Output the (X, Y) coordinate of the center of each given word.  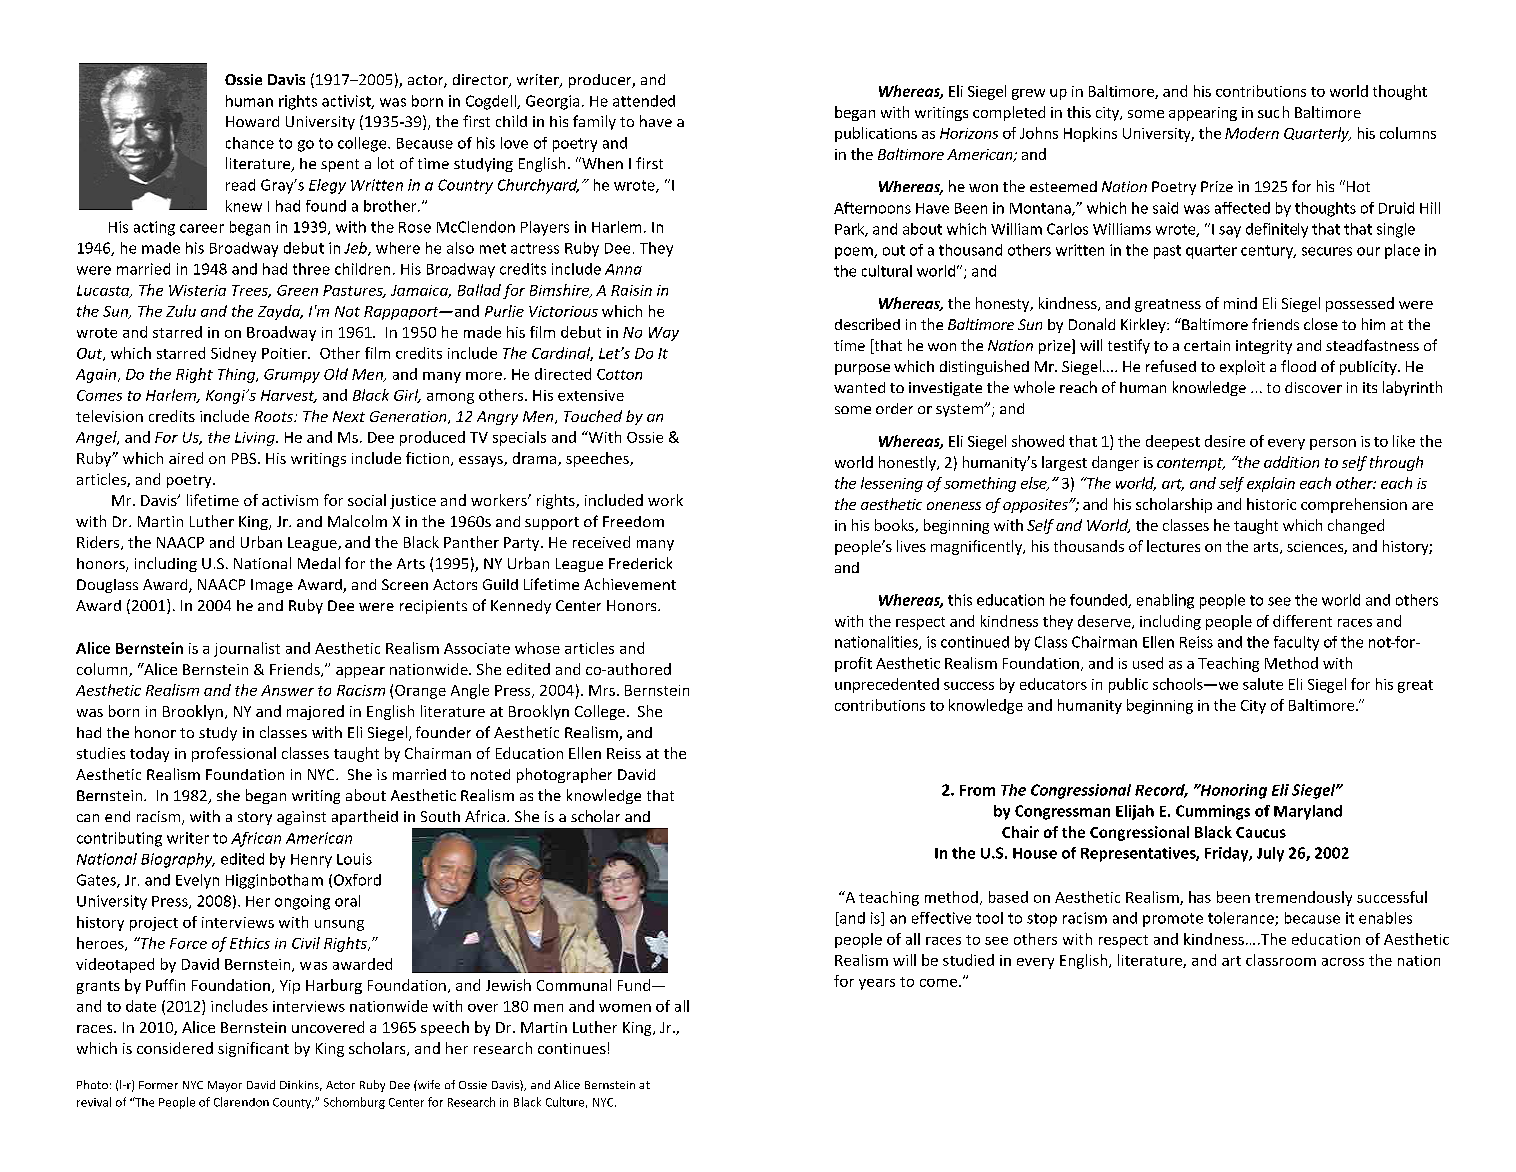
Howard (252, 121)
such (1273, 112)
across (1343, 962)
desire (1225, 441)
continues (572, 1048)
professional (234, 754)
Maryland (1308, 812)
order (894, 408)
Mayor (225, 1086)
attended (644, 101)
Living (256, 439)
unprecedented (887, 685)
